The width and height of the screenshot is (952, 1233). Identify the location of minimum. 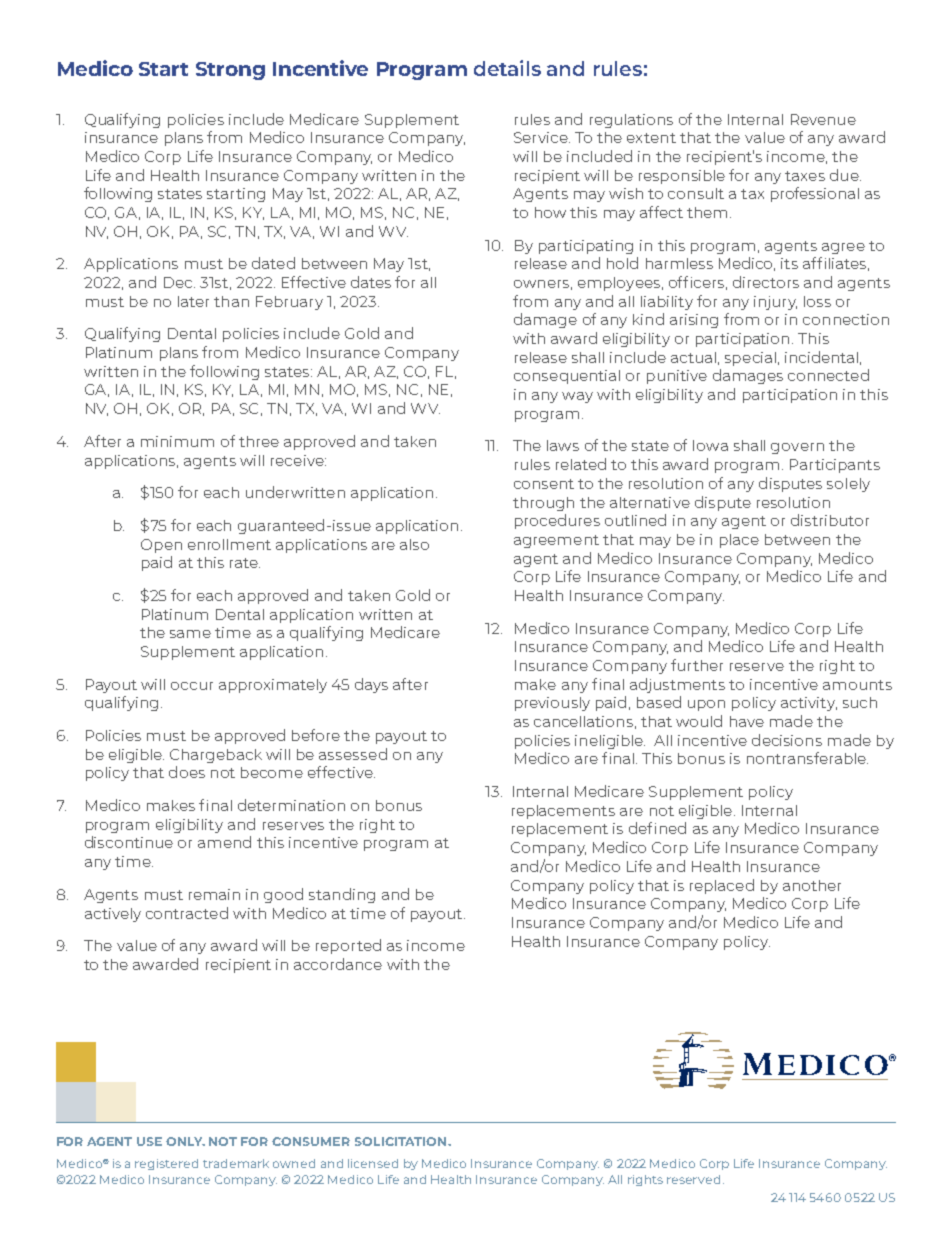
(177, 441).
